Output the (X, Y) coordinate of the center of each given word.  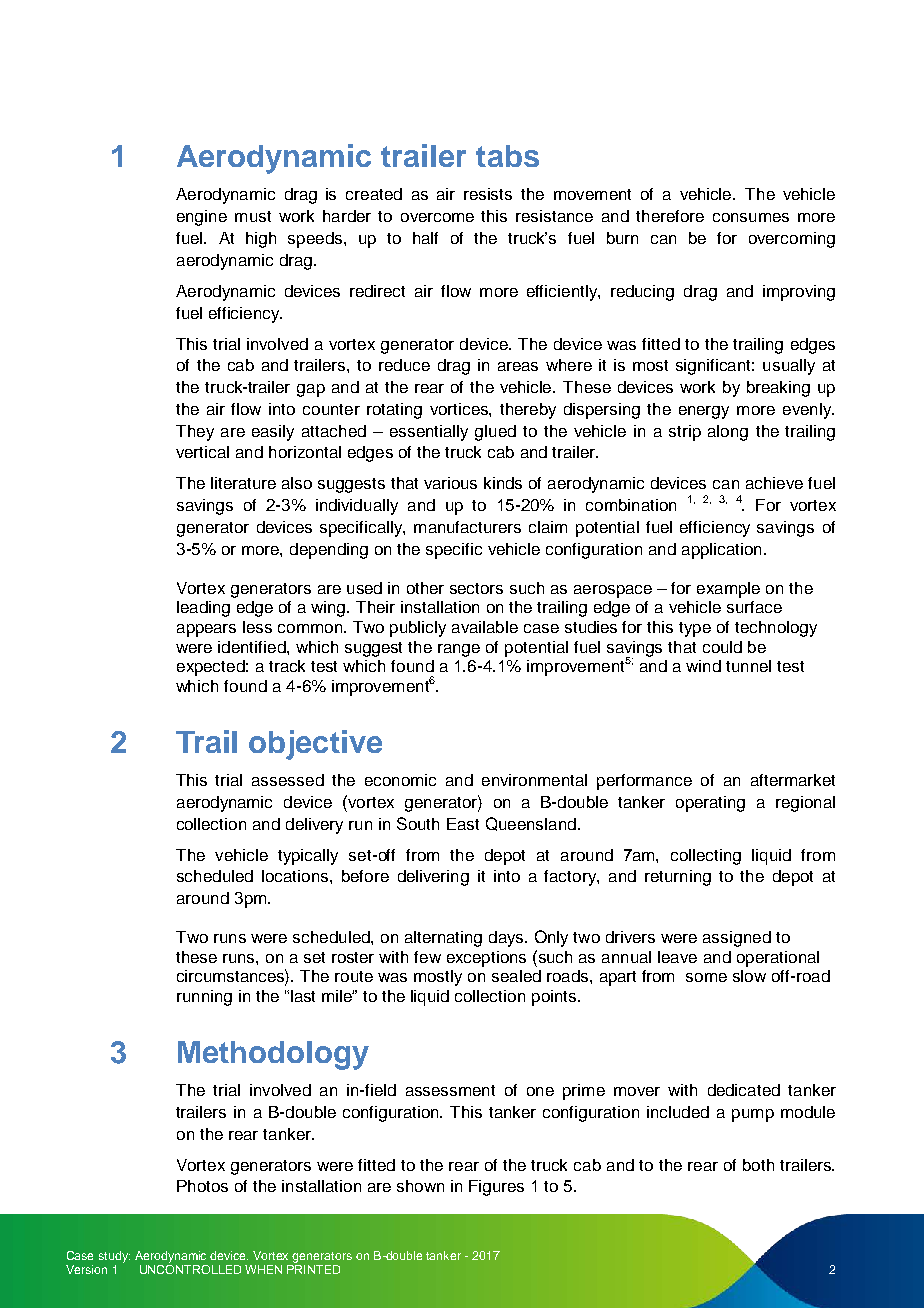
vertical (202, 452)
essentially (429, 433)
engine (202, 218)
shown (420, 1186)
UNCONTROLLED (190, 1269)
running (204, 998)
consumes (751, 217)
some (706, 977)
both (758, 1165)
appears (206, 630)
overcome (437, 217)
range (459, 650)
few (427, 957)
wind (703, 666)
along (728, 433)
